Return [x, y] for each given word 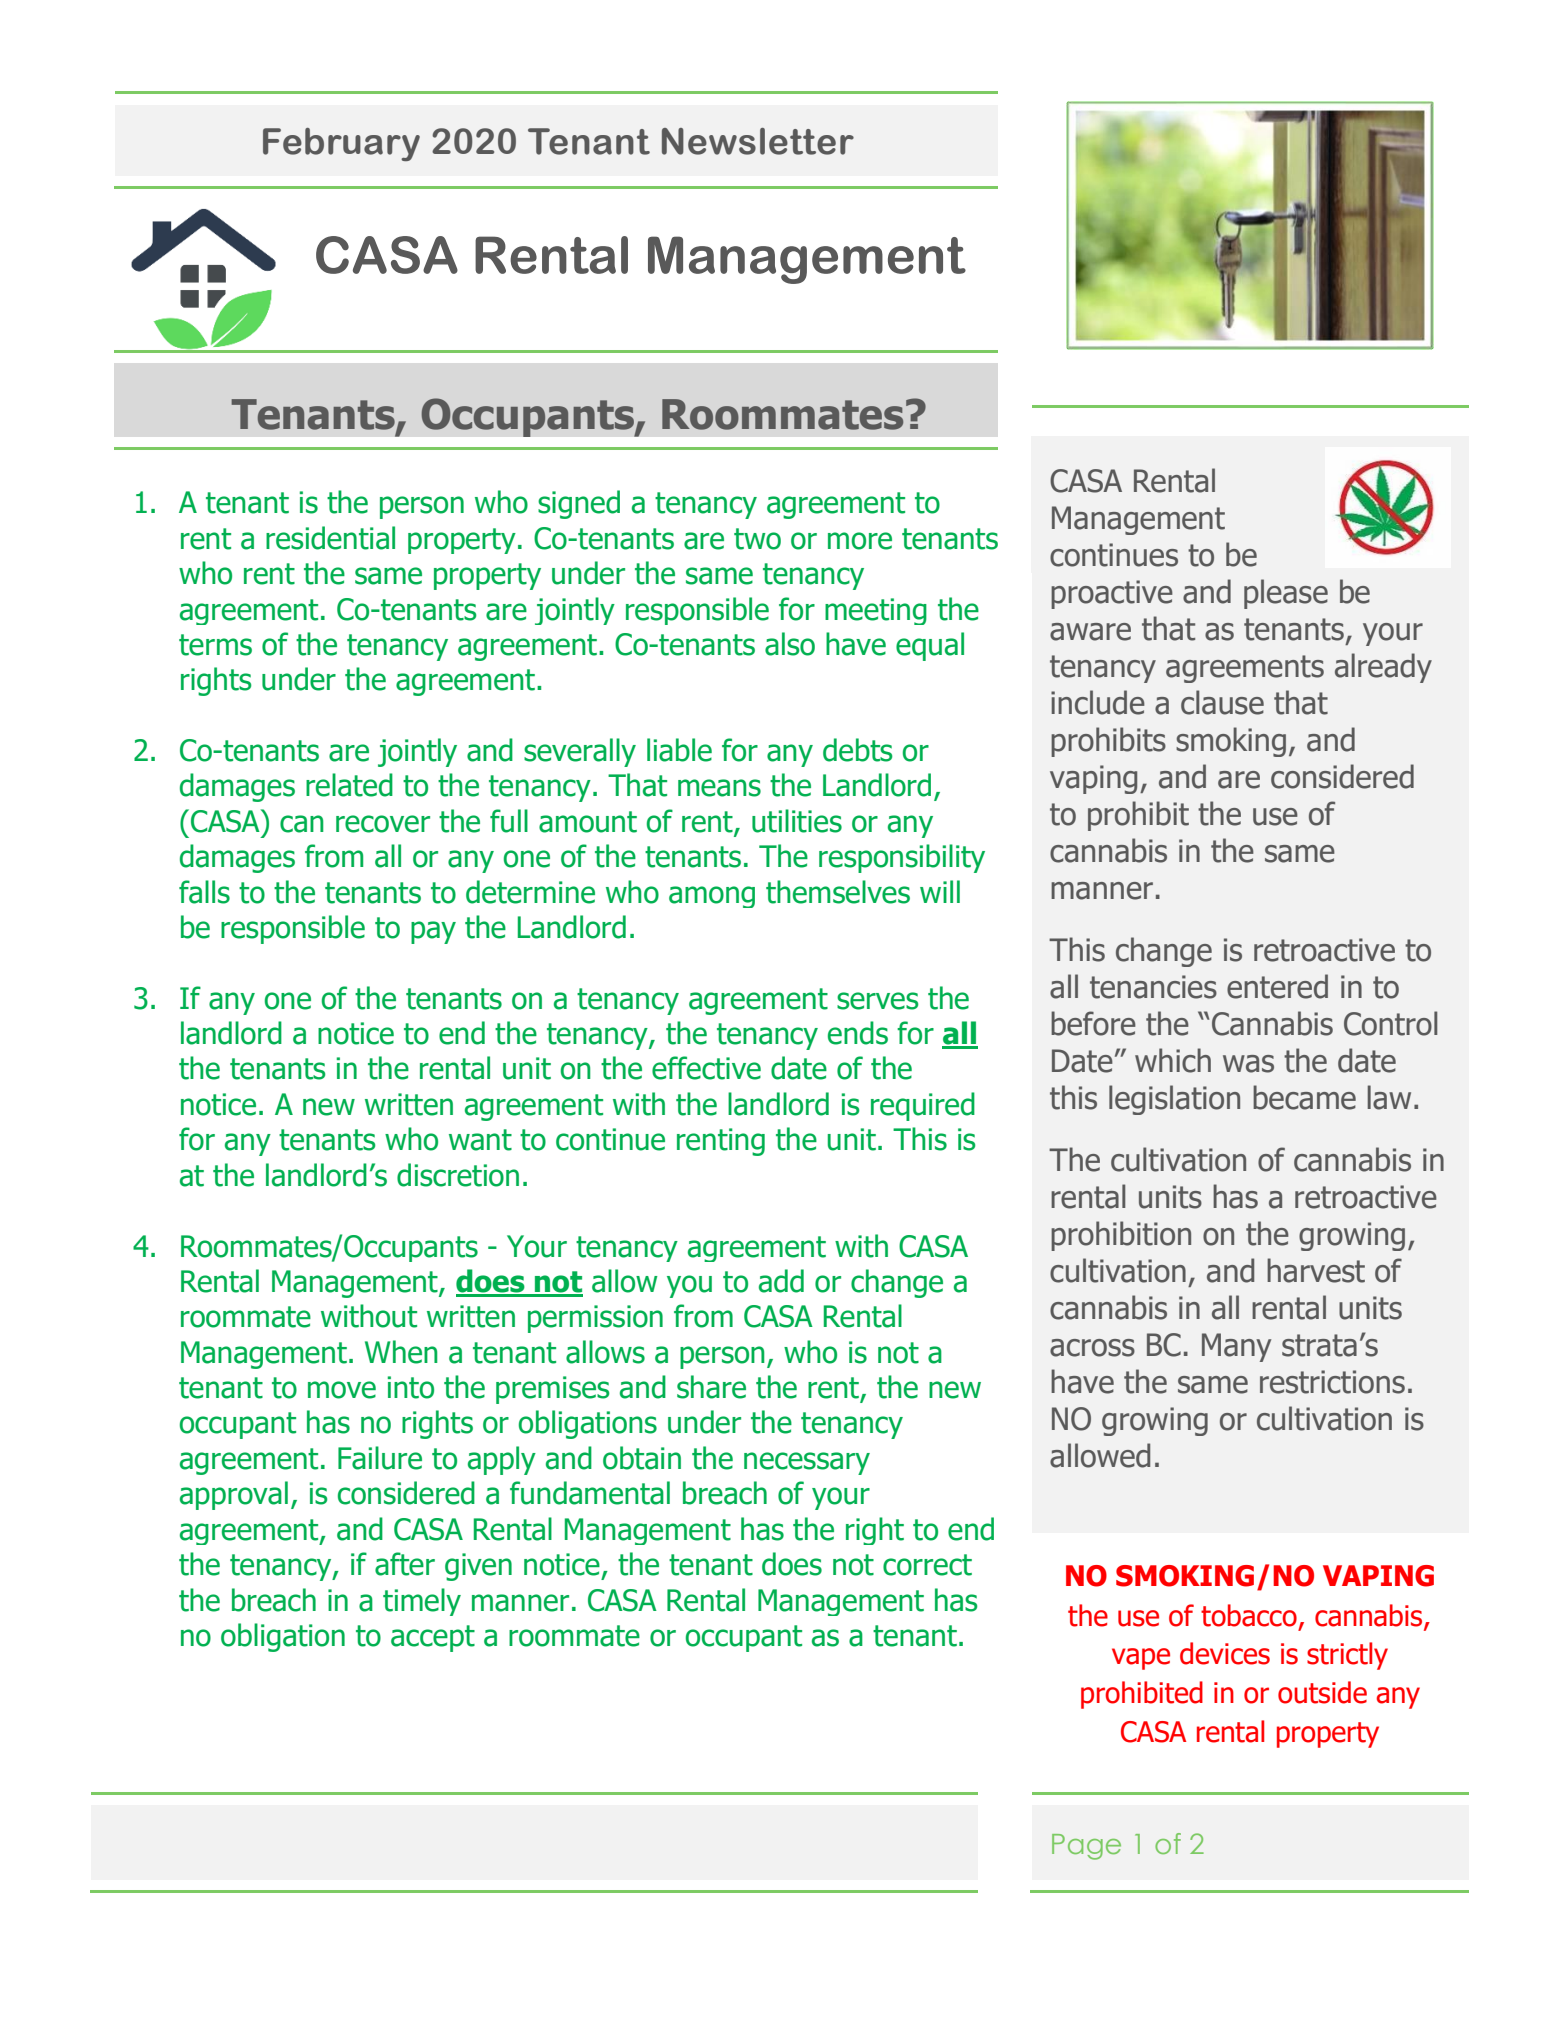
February [341, 144]
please [1286, 594]
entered [1277, 986]
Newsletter [758, 141]
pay [433, 932]
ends [858, 1033]
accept [433, 1638]
